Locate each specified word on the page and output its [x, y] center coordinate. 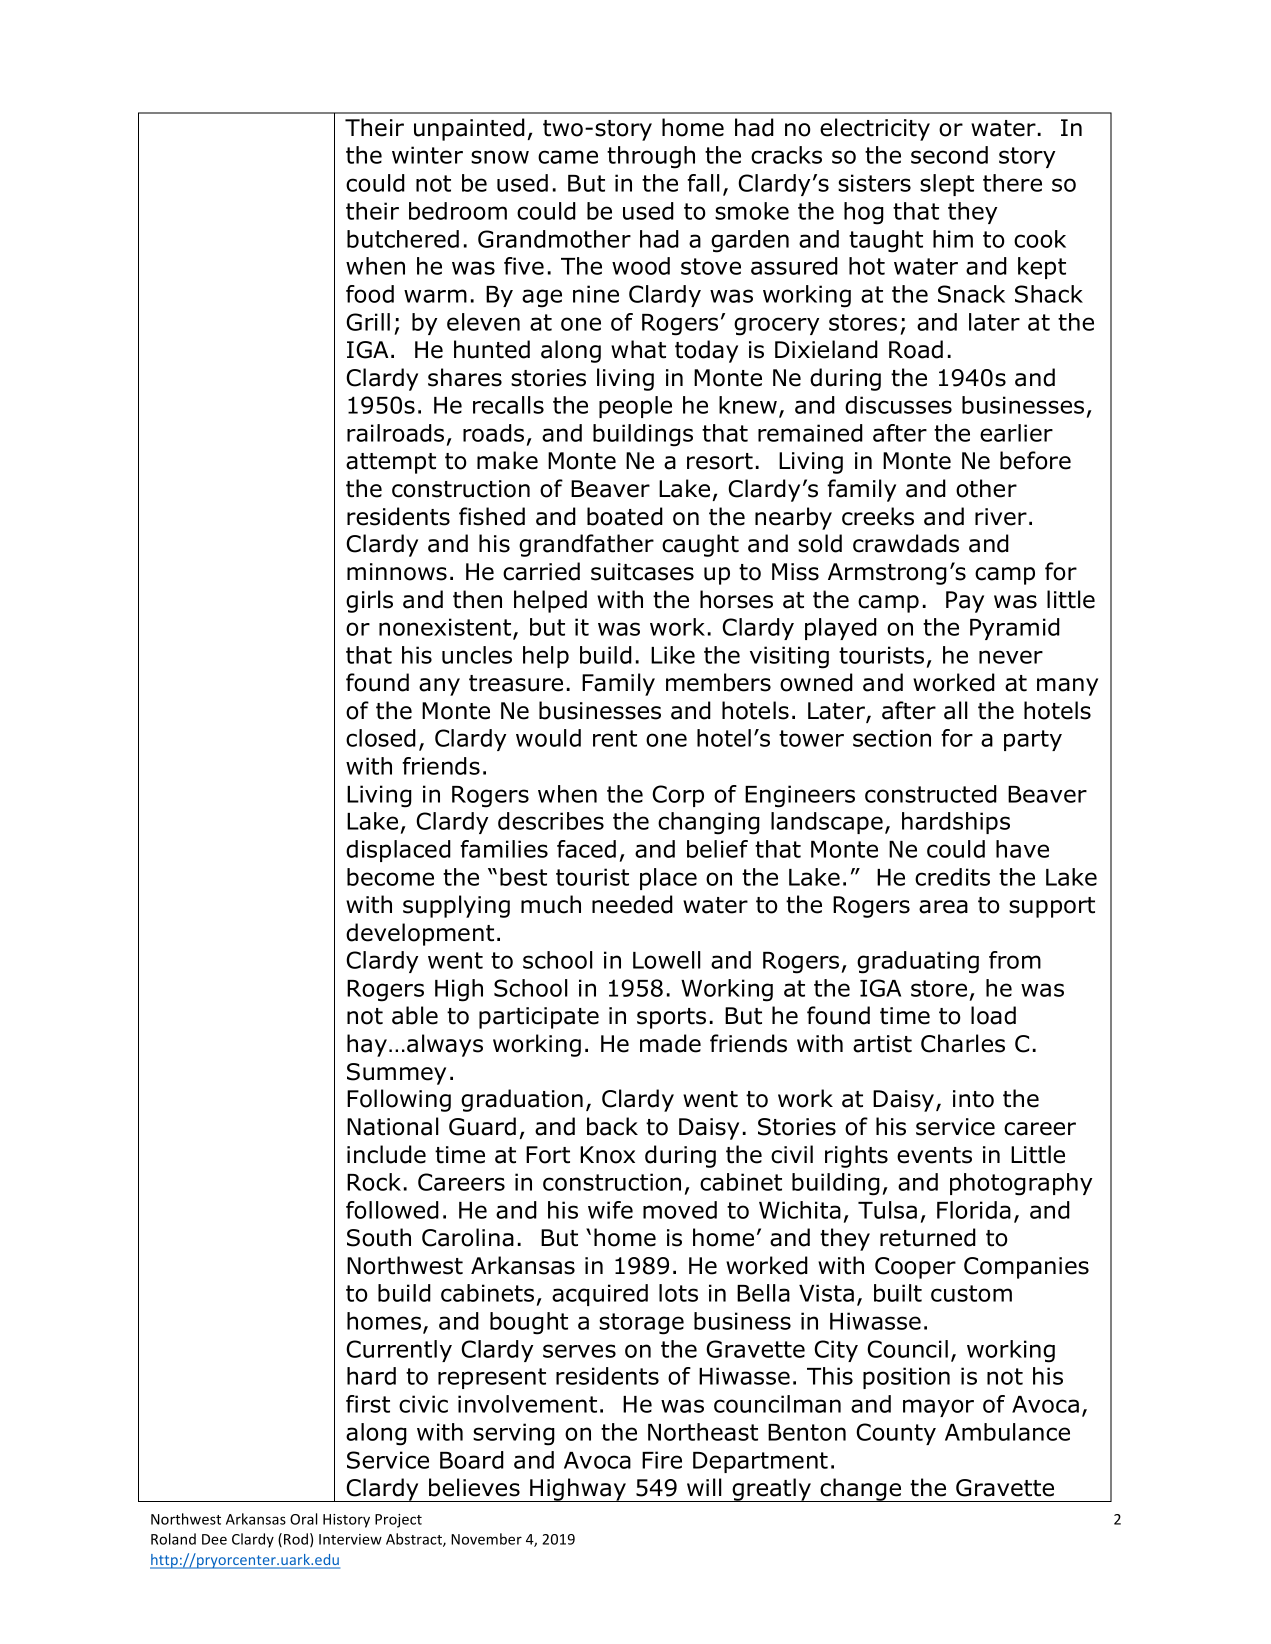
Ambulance [1007, 1432]
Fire [662, 1460]
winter [427, 155]
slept [947, 185]
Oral [303, 1519]
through [651, 157]
